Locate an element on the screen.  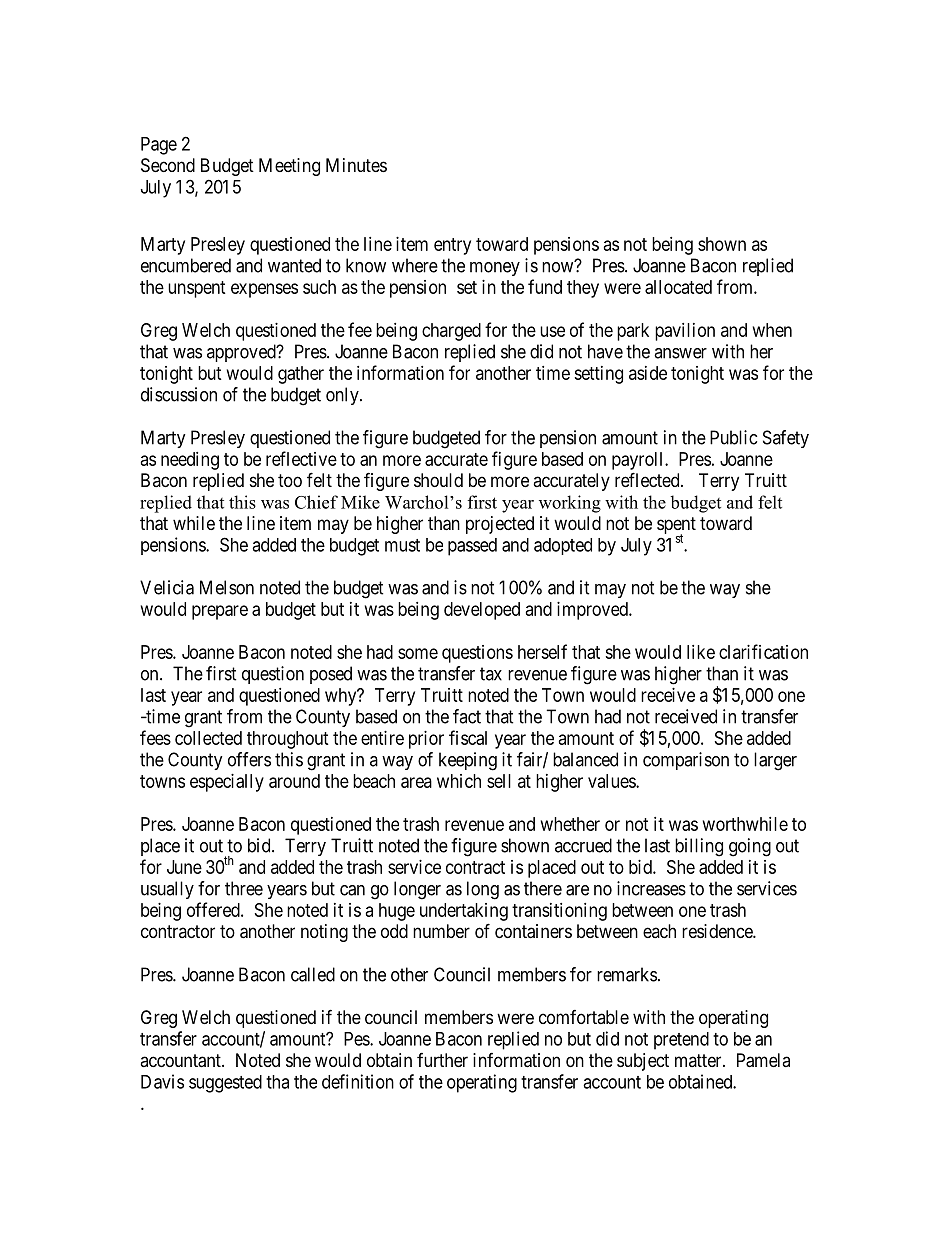
Public is located at coordinates (733, 437).
